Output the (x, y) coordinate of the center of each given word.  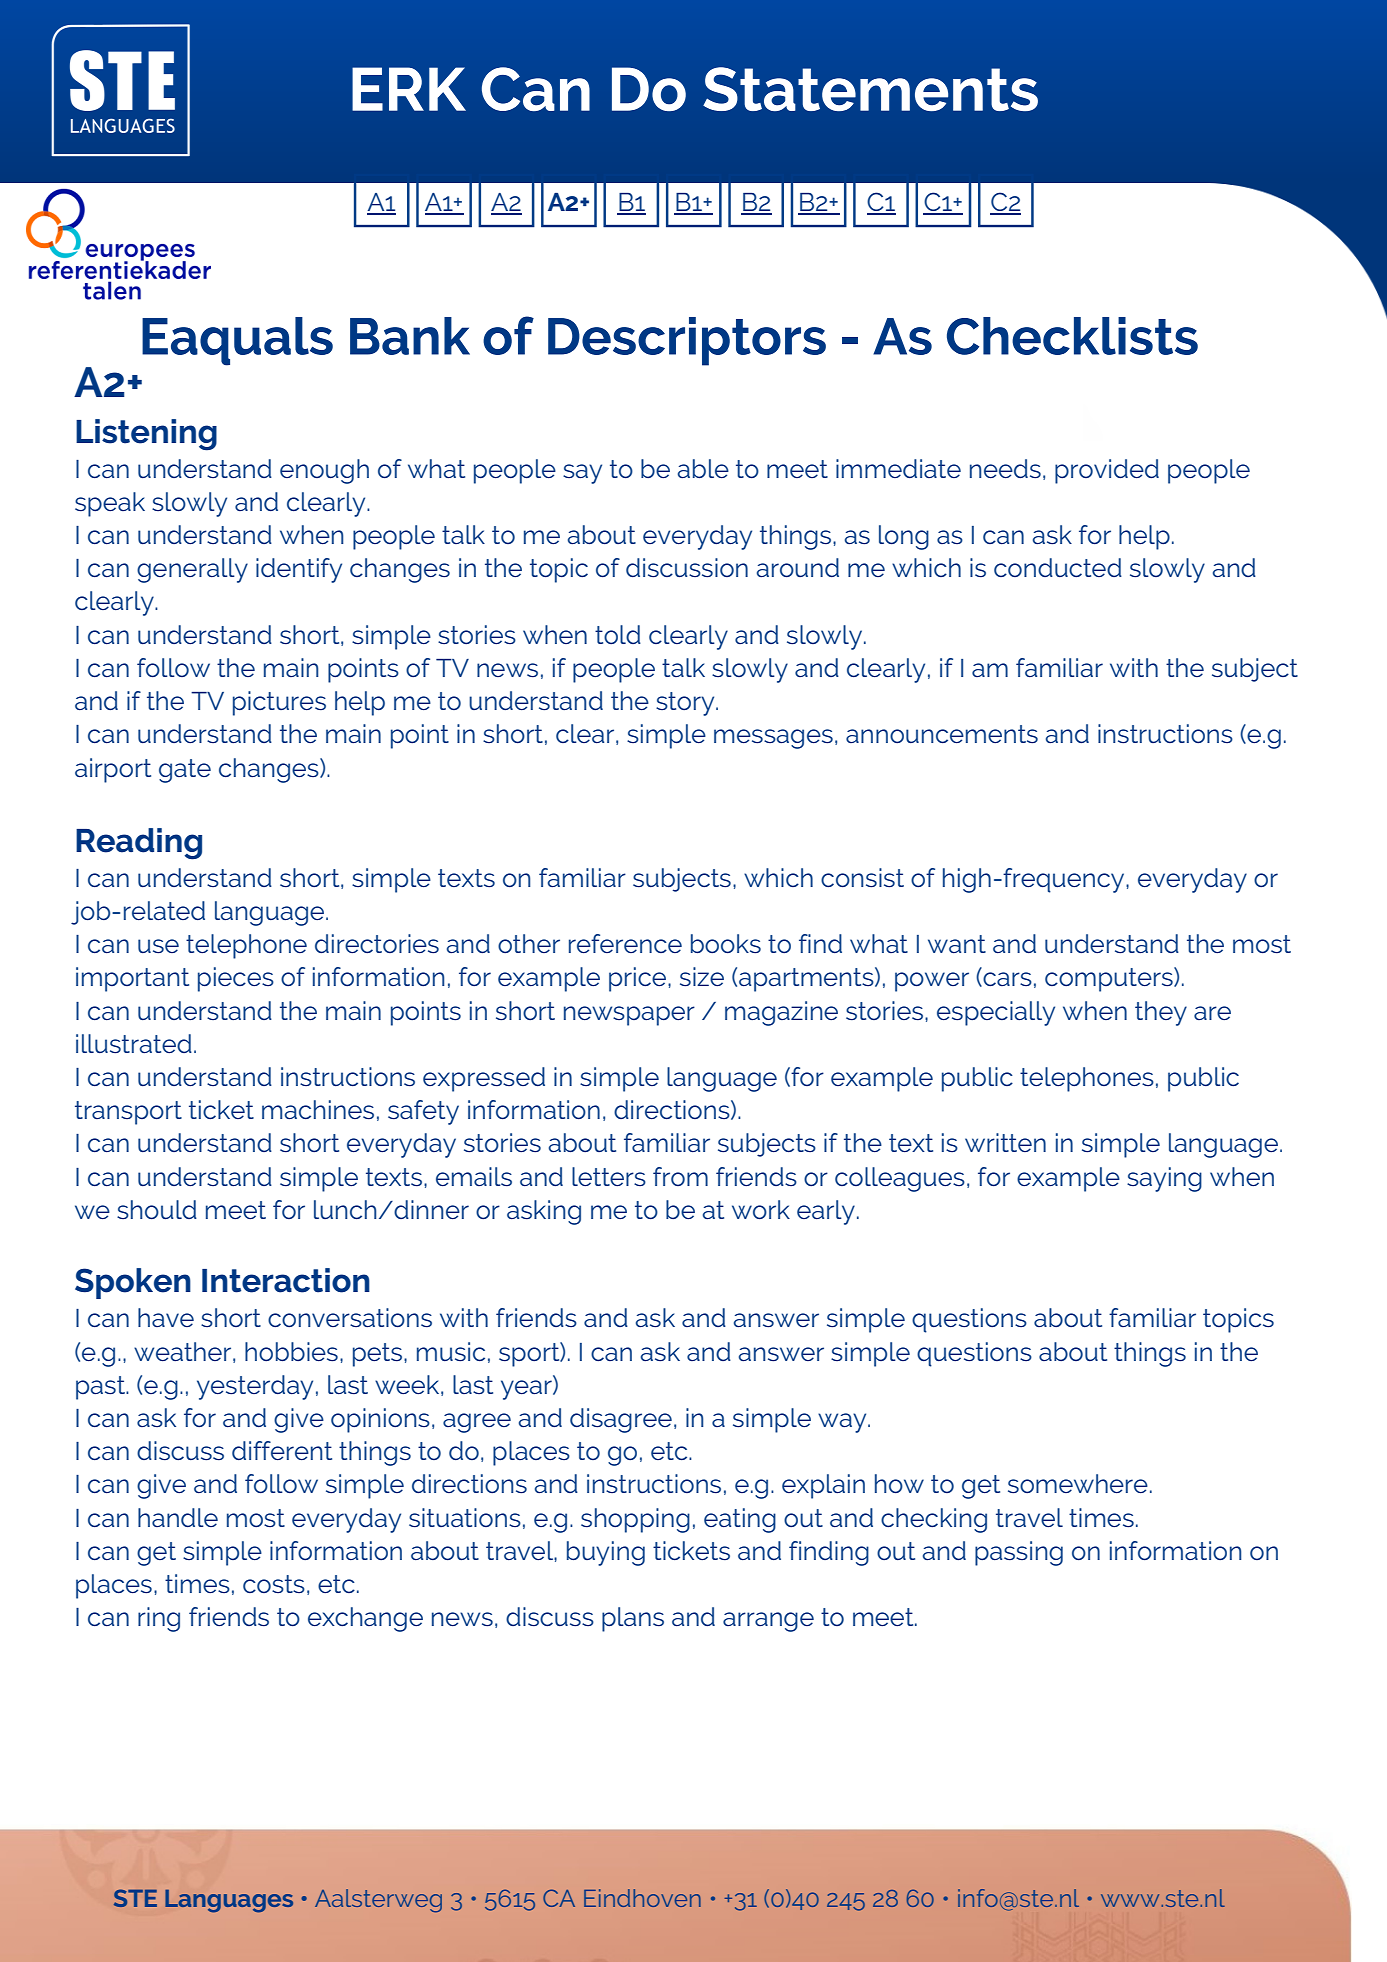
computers (1110, 979)
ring (159, 1619)
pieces (236, 979)
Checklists (1072, 336)
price (639, 979)
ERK (409, 89)
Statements (870, 89)
